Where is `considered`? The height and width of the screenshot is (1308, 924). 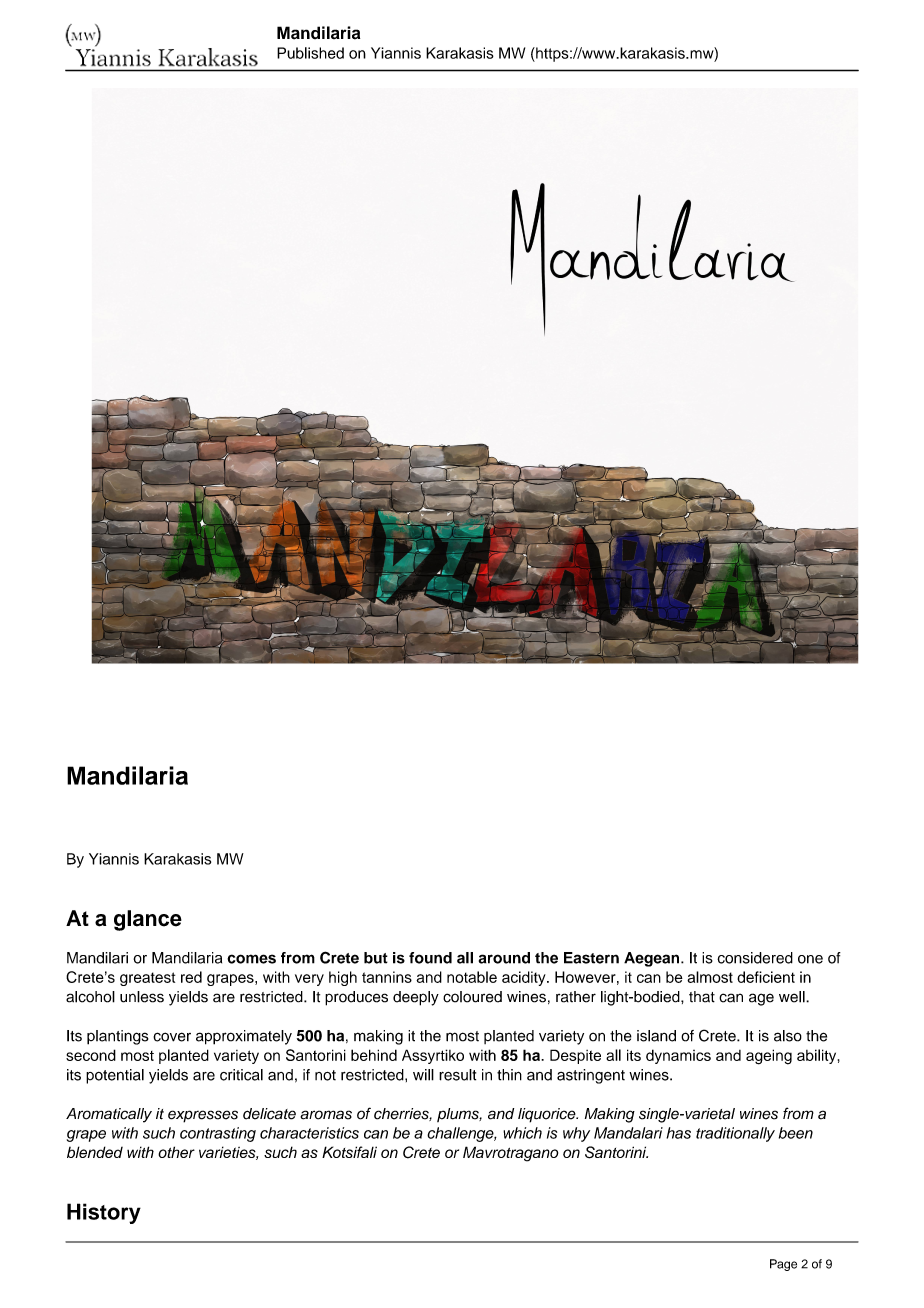
considered is located at coordinates (755, 958).
